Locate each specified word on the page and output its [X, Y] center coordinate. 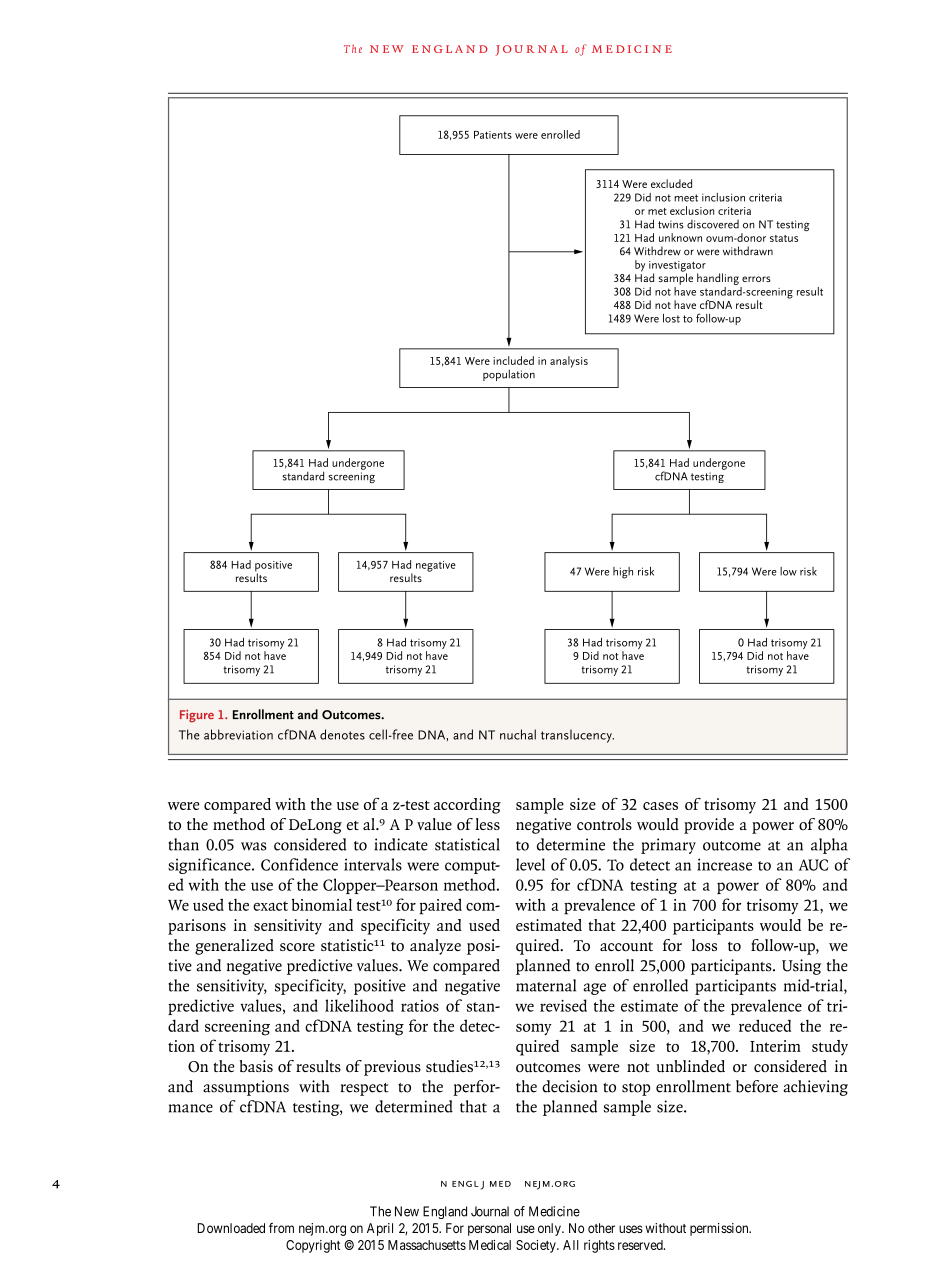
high [623, 573]
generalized [234, 947]
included [513, 360]
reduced [765, 1025]
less [487, 824]
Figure [197, 716]
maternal [546, 985]
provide [709, 826]
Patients [493, 135]
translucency [577, 736]
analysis [569, 362]
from [281, 1228]
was [253, 846]
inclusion [723, 197]
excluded [671, 183]
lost [671, 318]
